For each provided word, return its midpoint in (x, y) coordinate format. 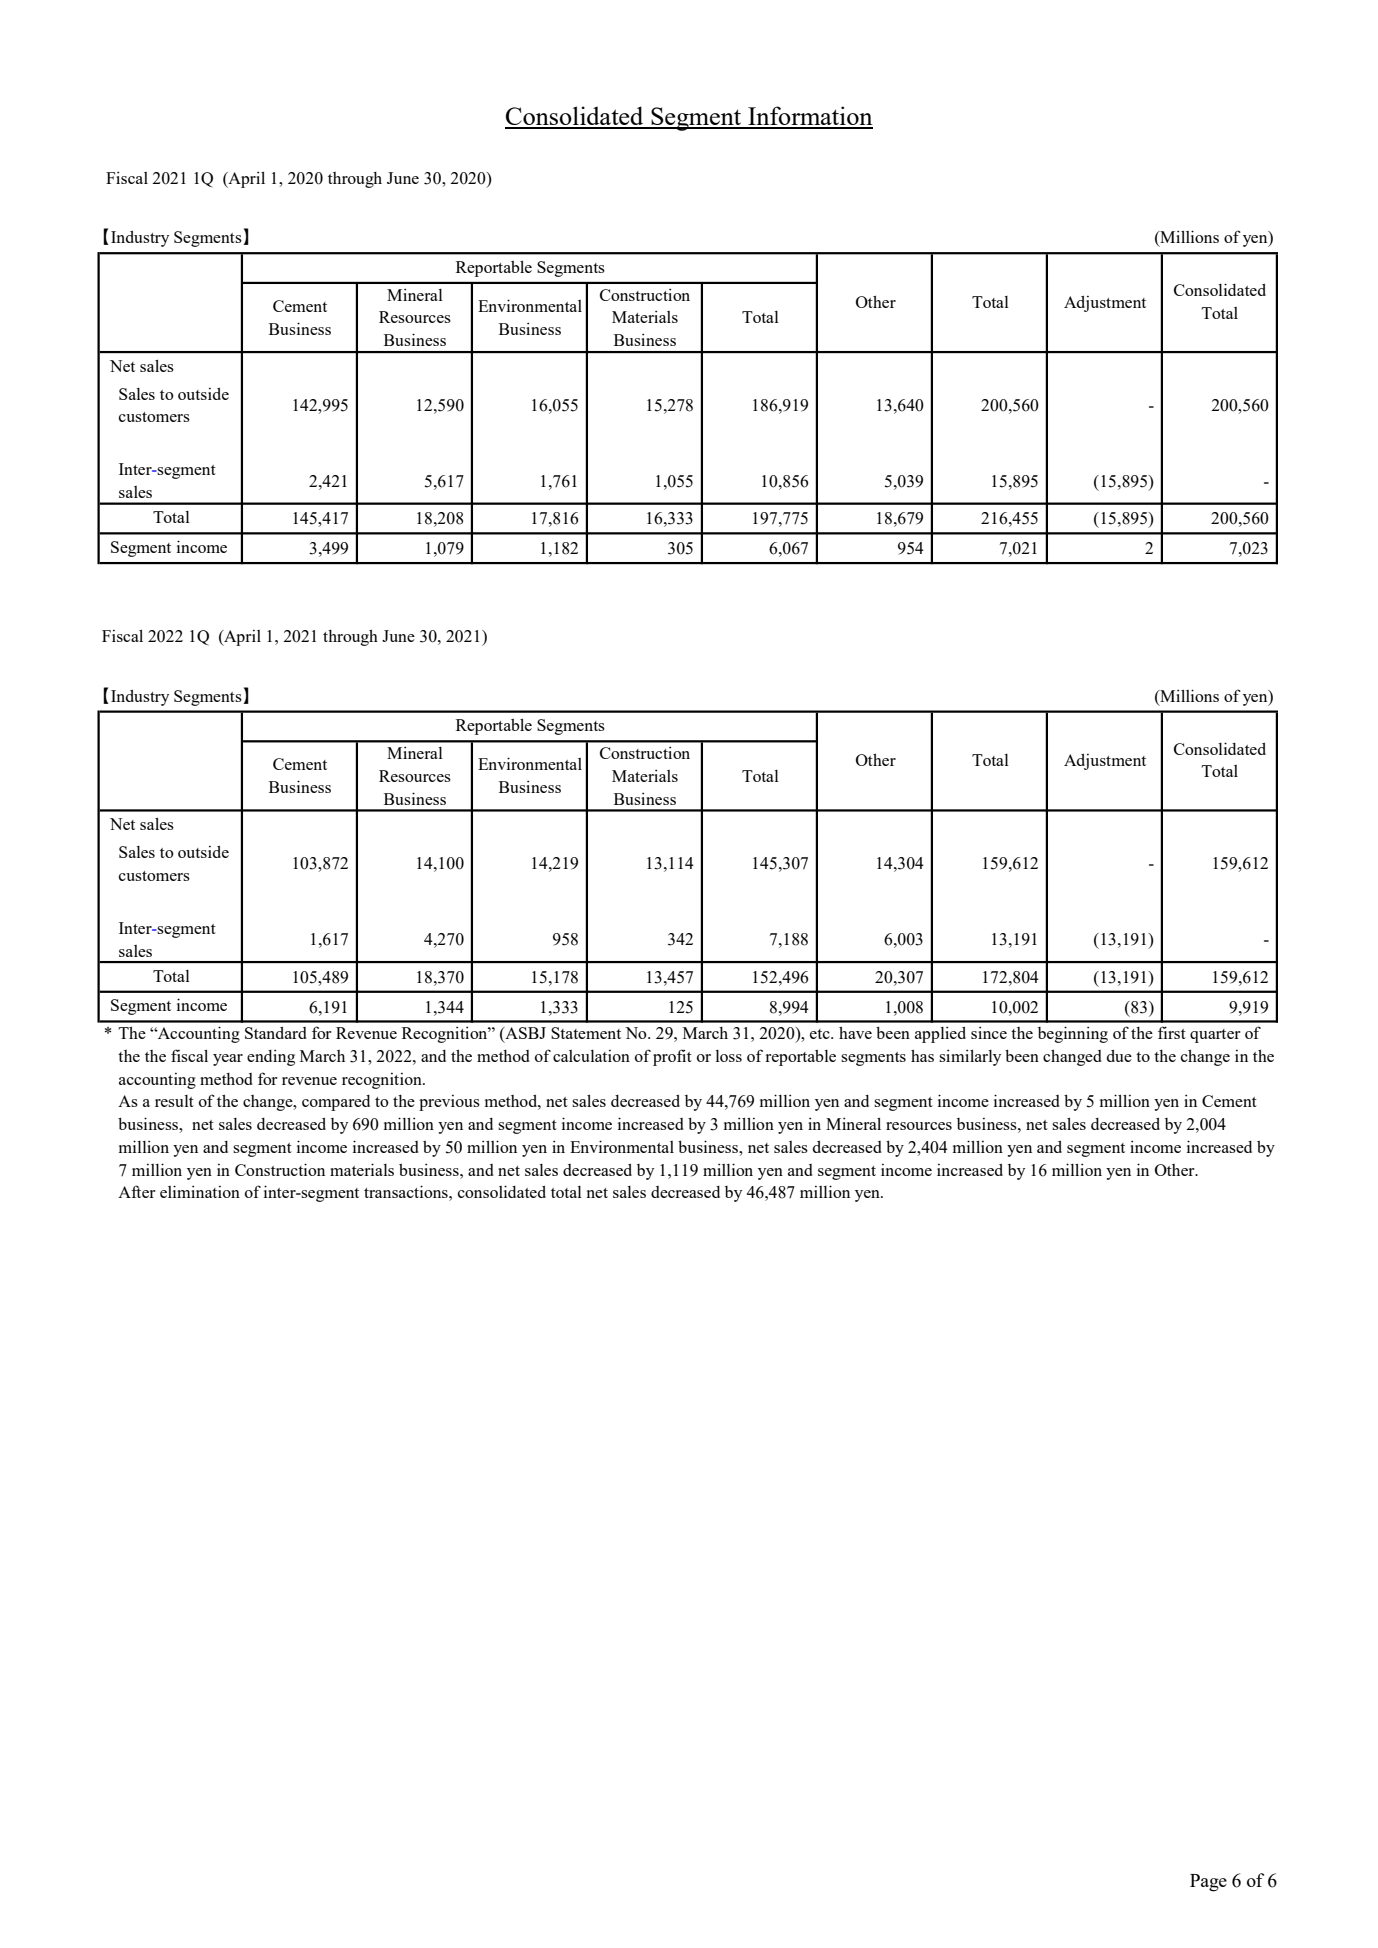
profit (672, 1057)
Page (1208, 1883)
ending (271, 1057)
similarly (970, 1057)
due (1119, 1056)
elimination (200, 1191)
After (137, 1191)
